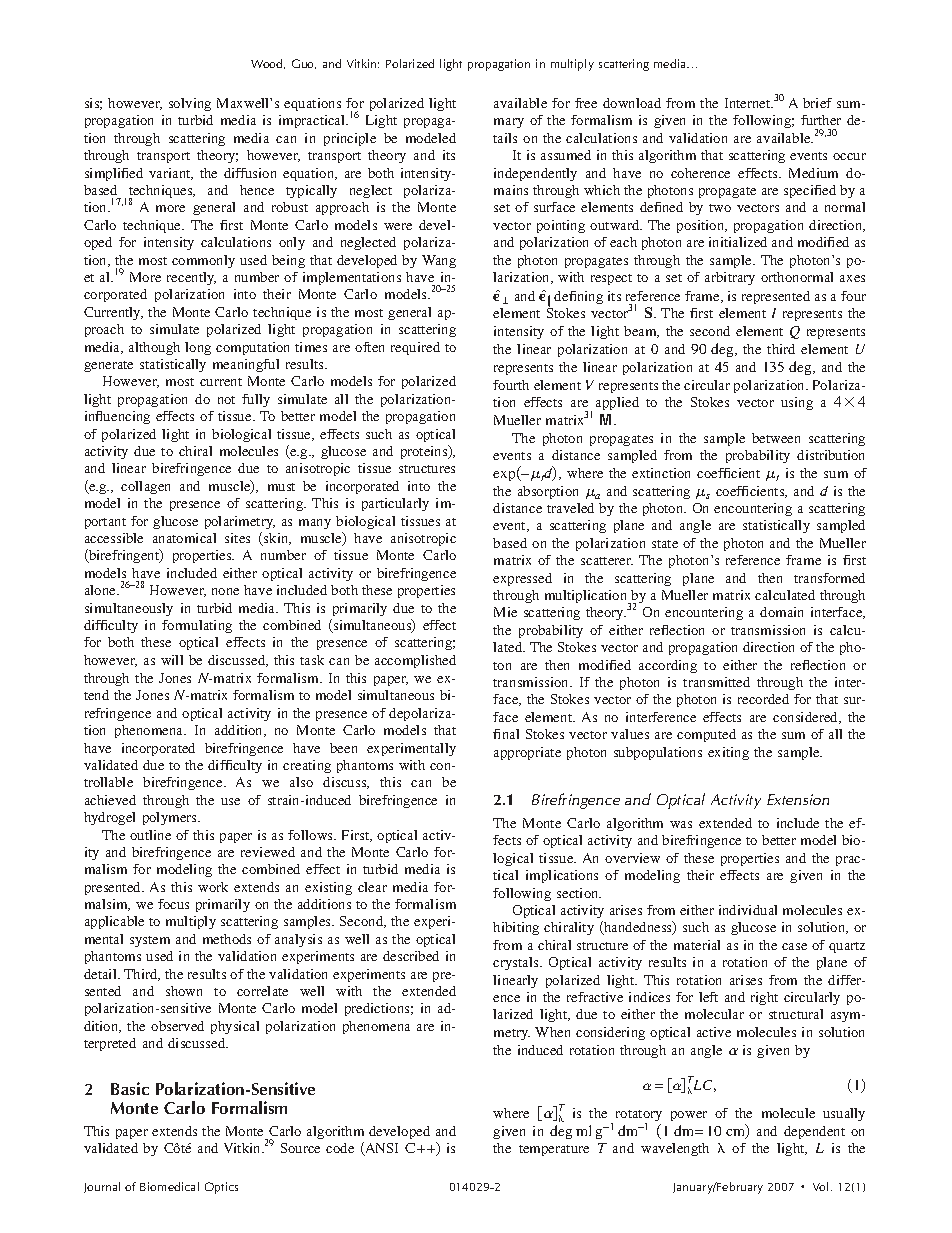  I want to click on anatomical, so click(184, 538).
